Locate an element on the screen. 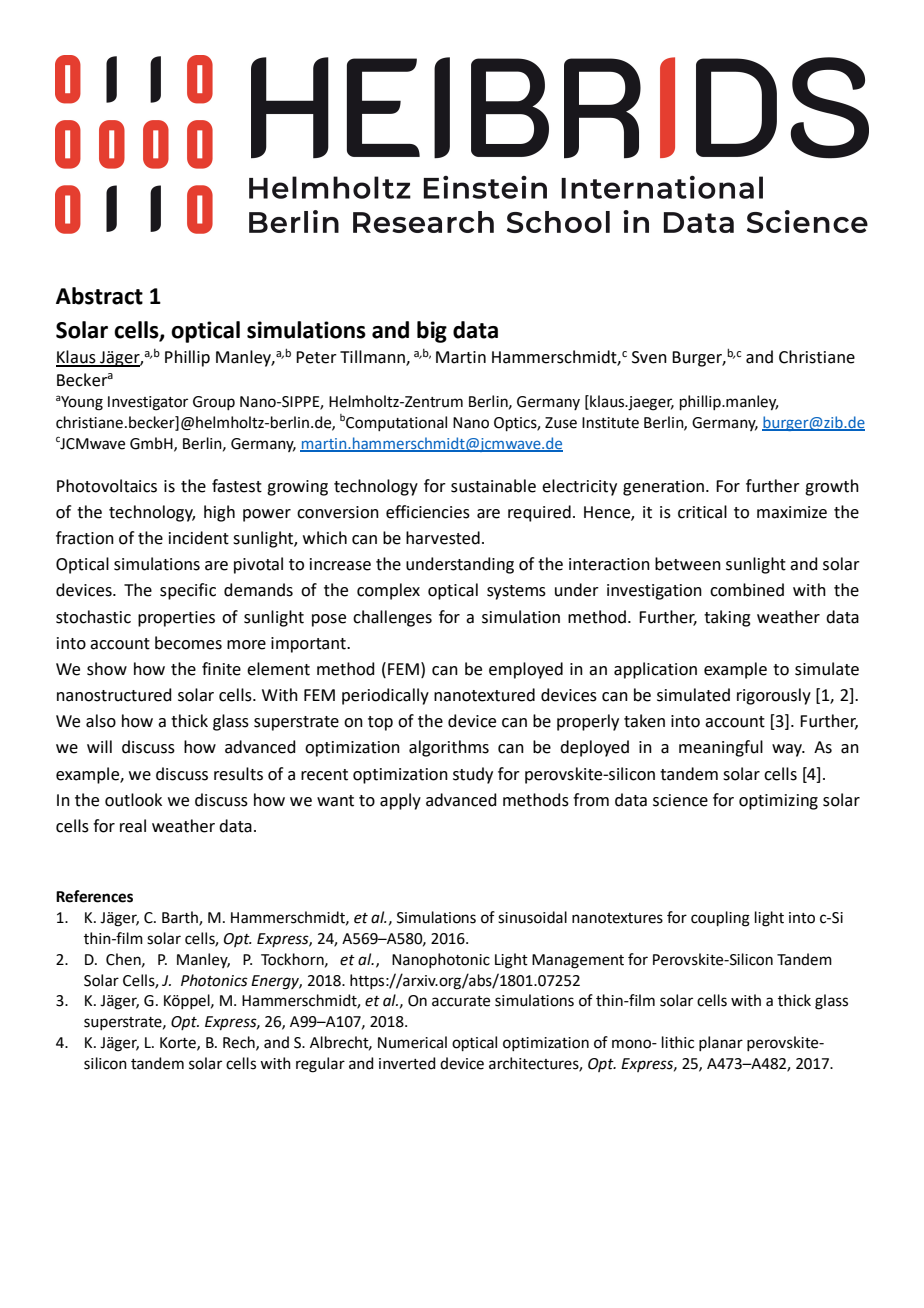 The image size is (924, 1308). coupling is located at coordinates (720, 919).
